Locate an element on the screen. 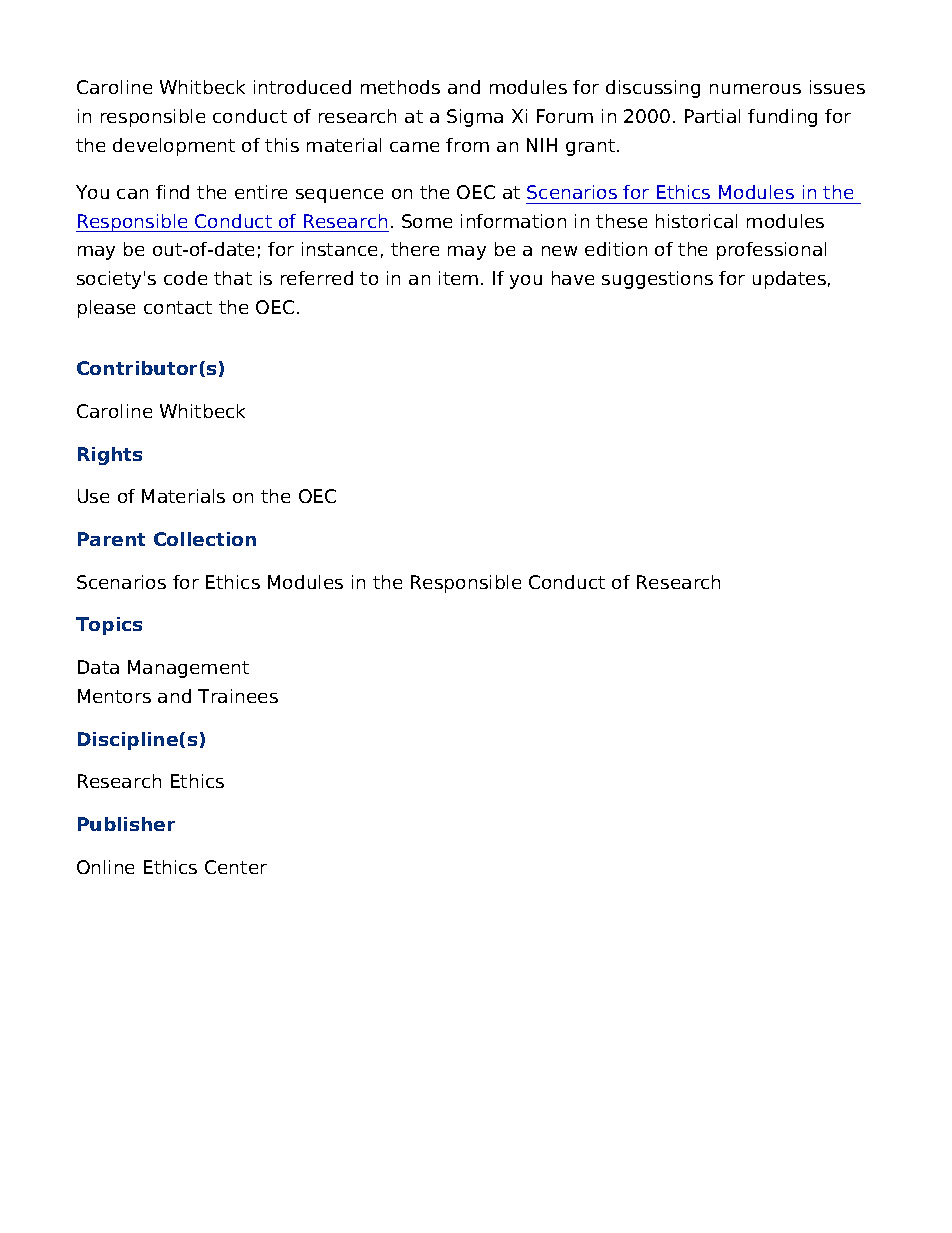 The image size is (952, 1233). Center is located at coordinates (236, 867).
